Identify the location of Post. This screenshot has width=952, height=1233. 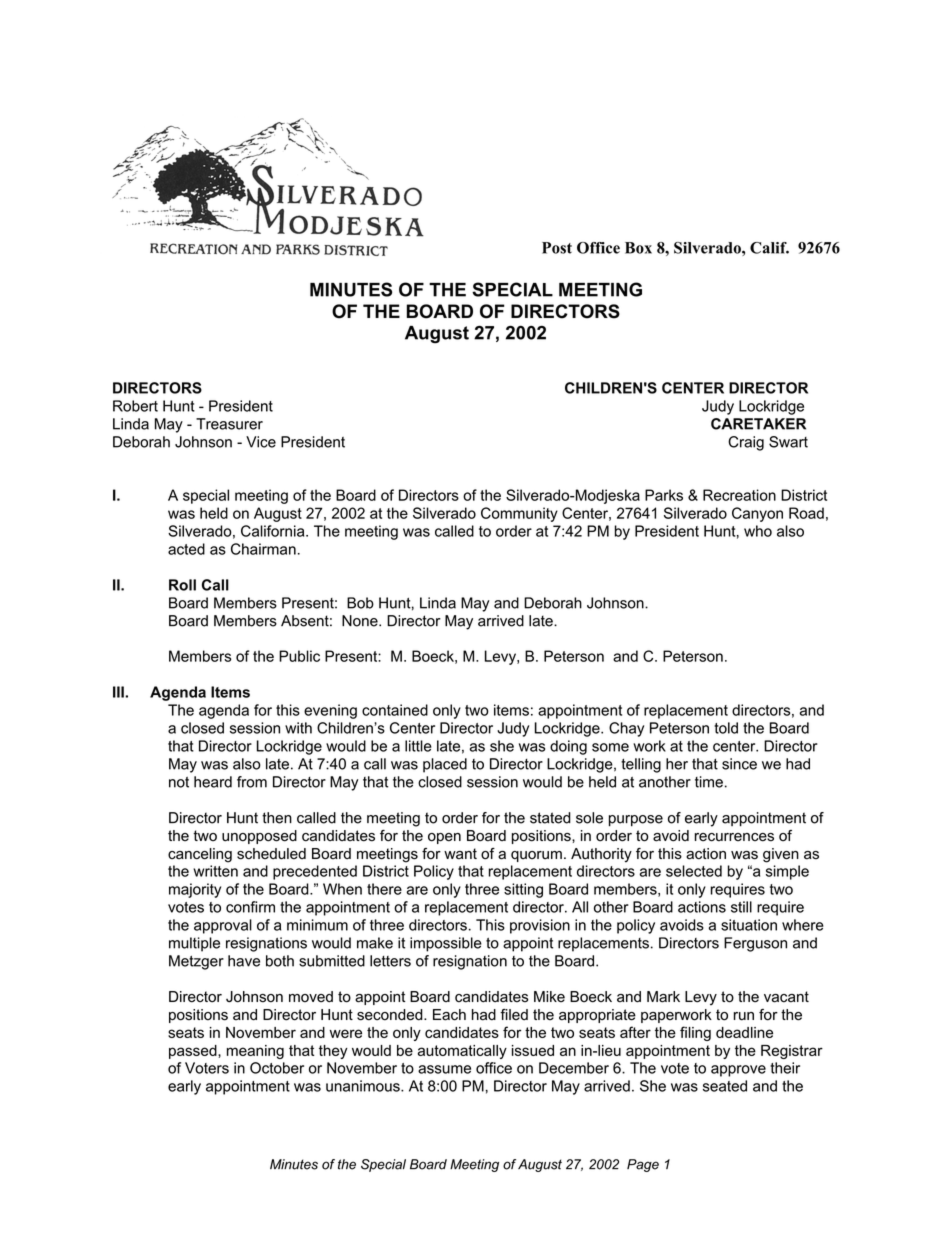
(557, 248).
